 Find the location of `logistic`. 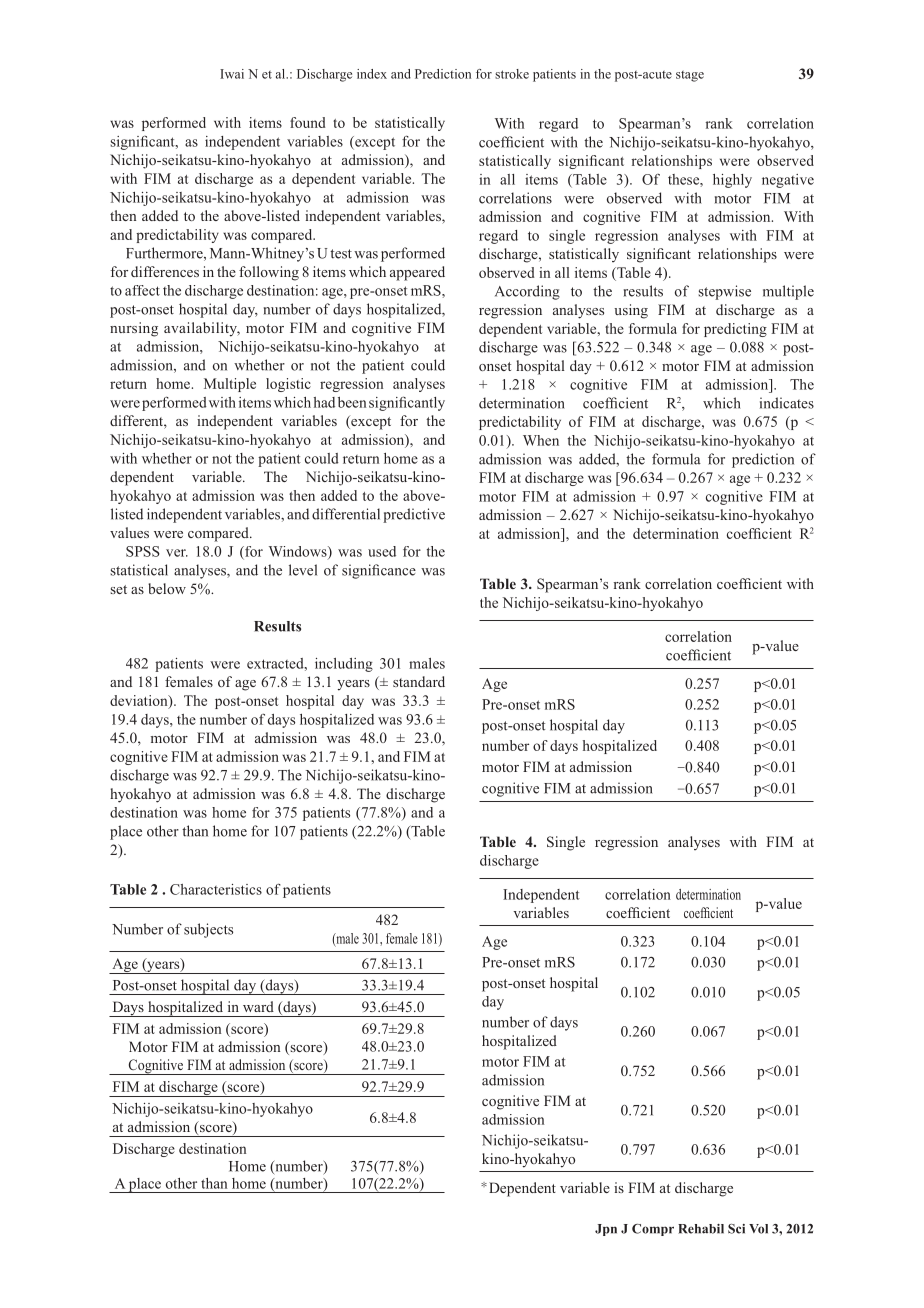

logistic is located at coordinates (288, 385).
